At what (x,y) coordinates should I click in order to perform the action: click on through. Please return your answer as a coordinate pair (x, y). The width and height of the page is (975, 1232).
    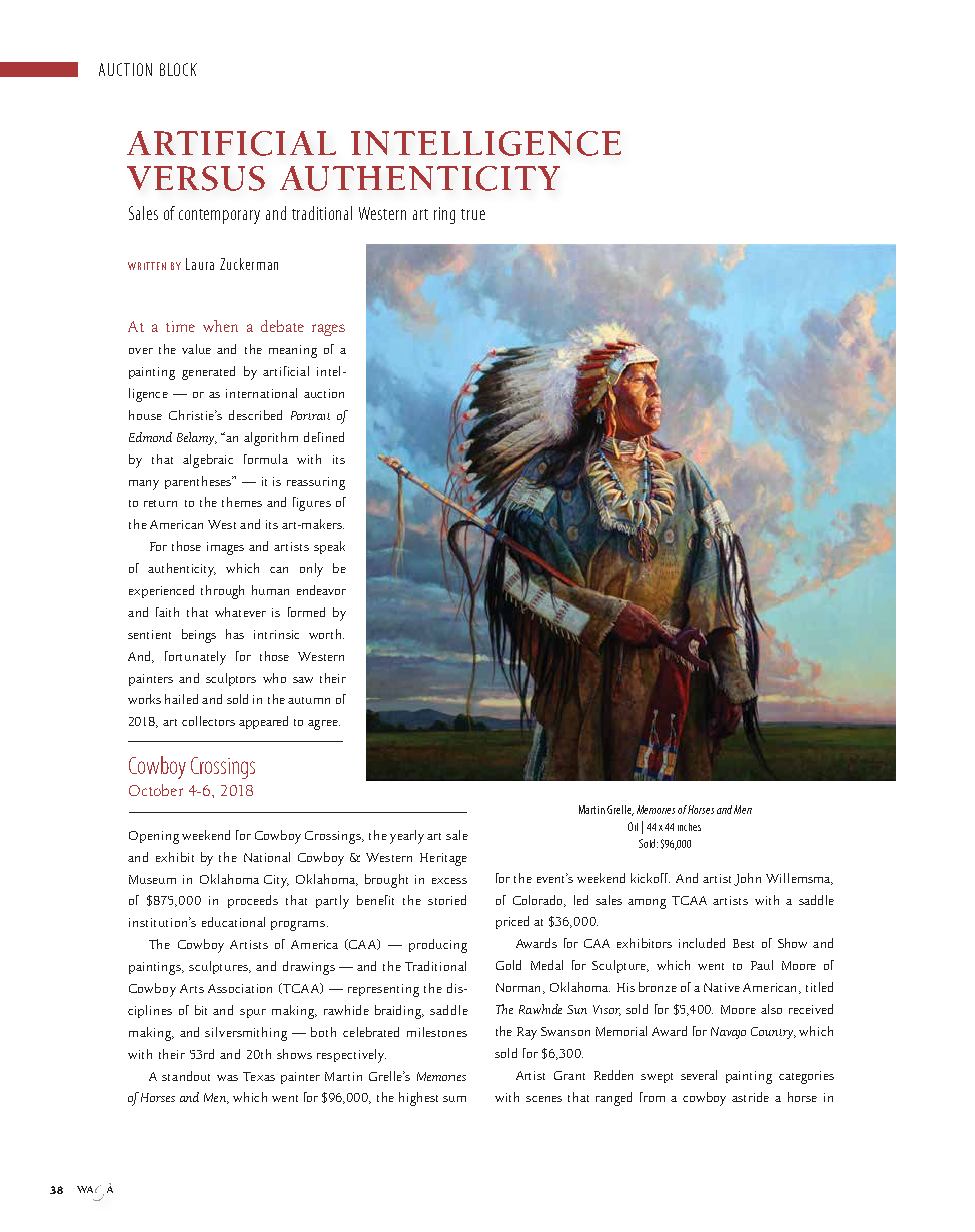
    Looking at the image, I should click on (222, 592).
